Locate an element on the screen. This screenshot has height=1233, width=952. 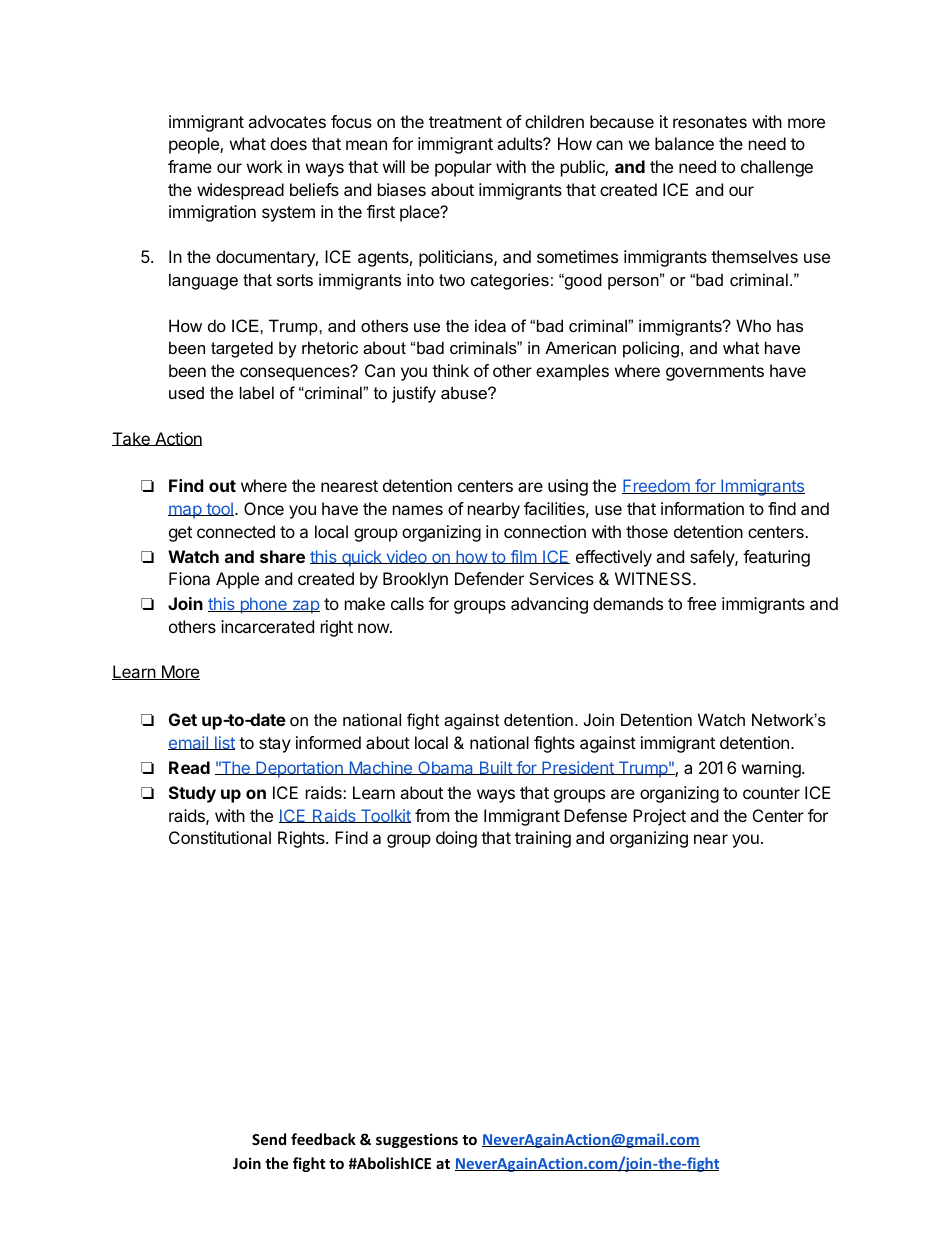
map is located at coordinates (185, 512).
